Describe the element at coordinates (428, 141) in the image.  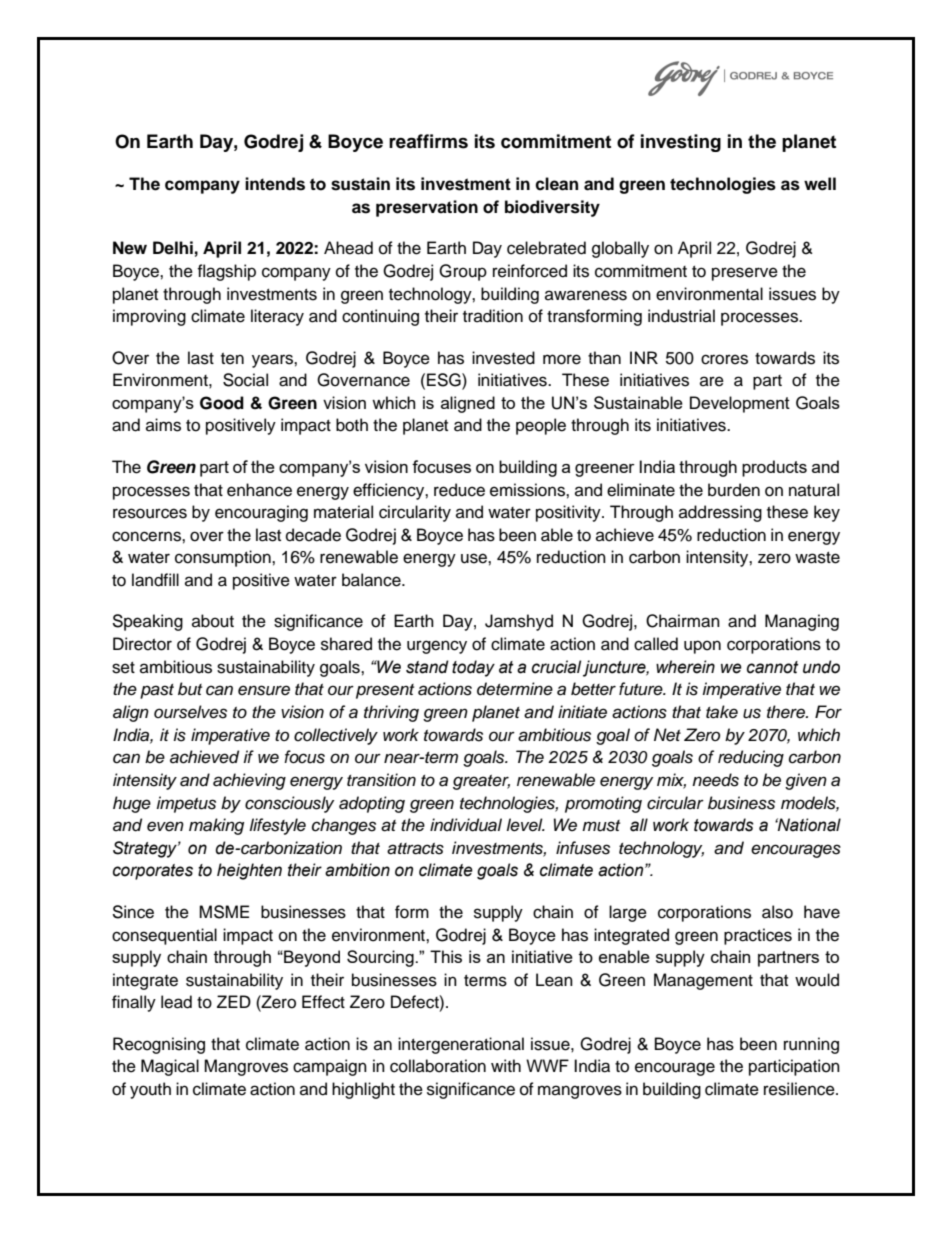
I see `reaffirms` at that location.
